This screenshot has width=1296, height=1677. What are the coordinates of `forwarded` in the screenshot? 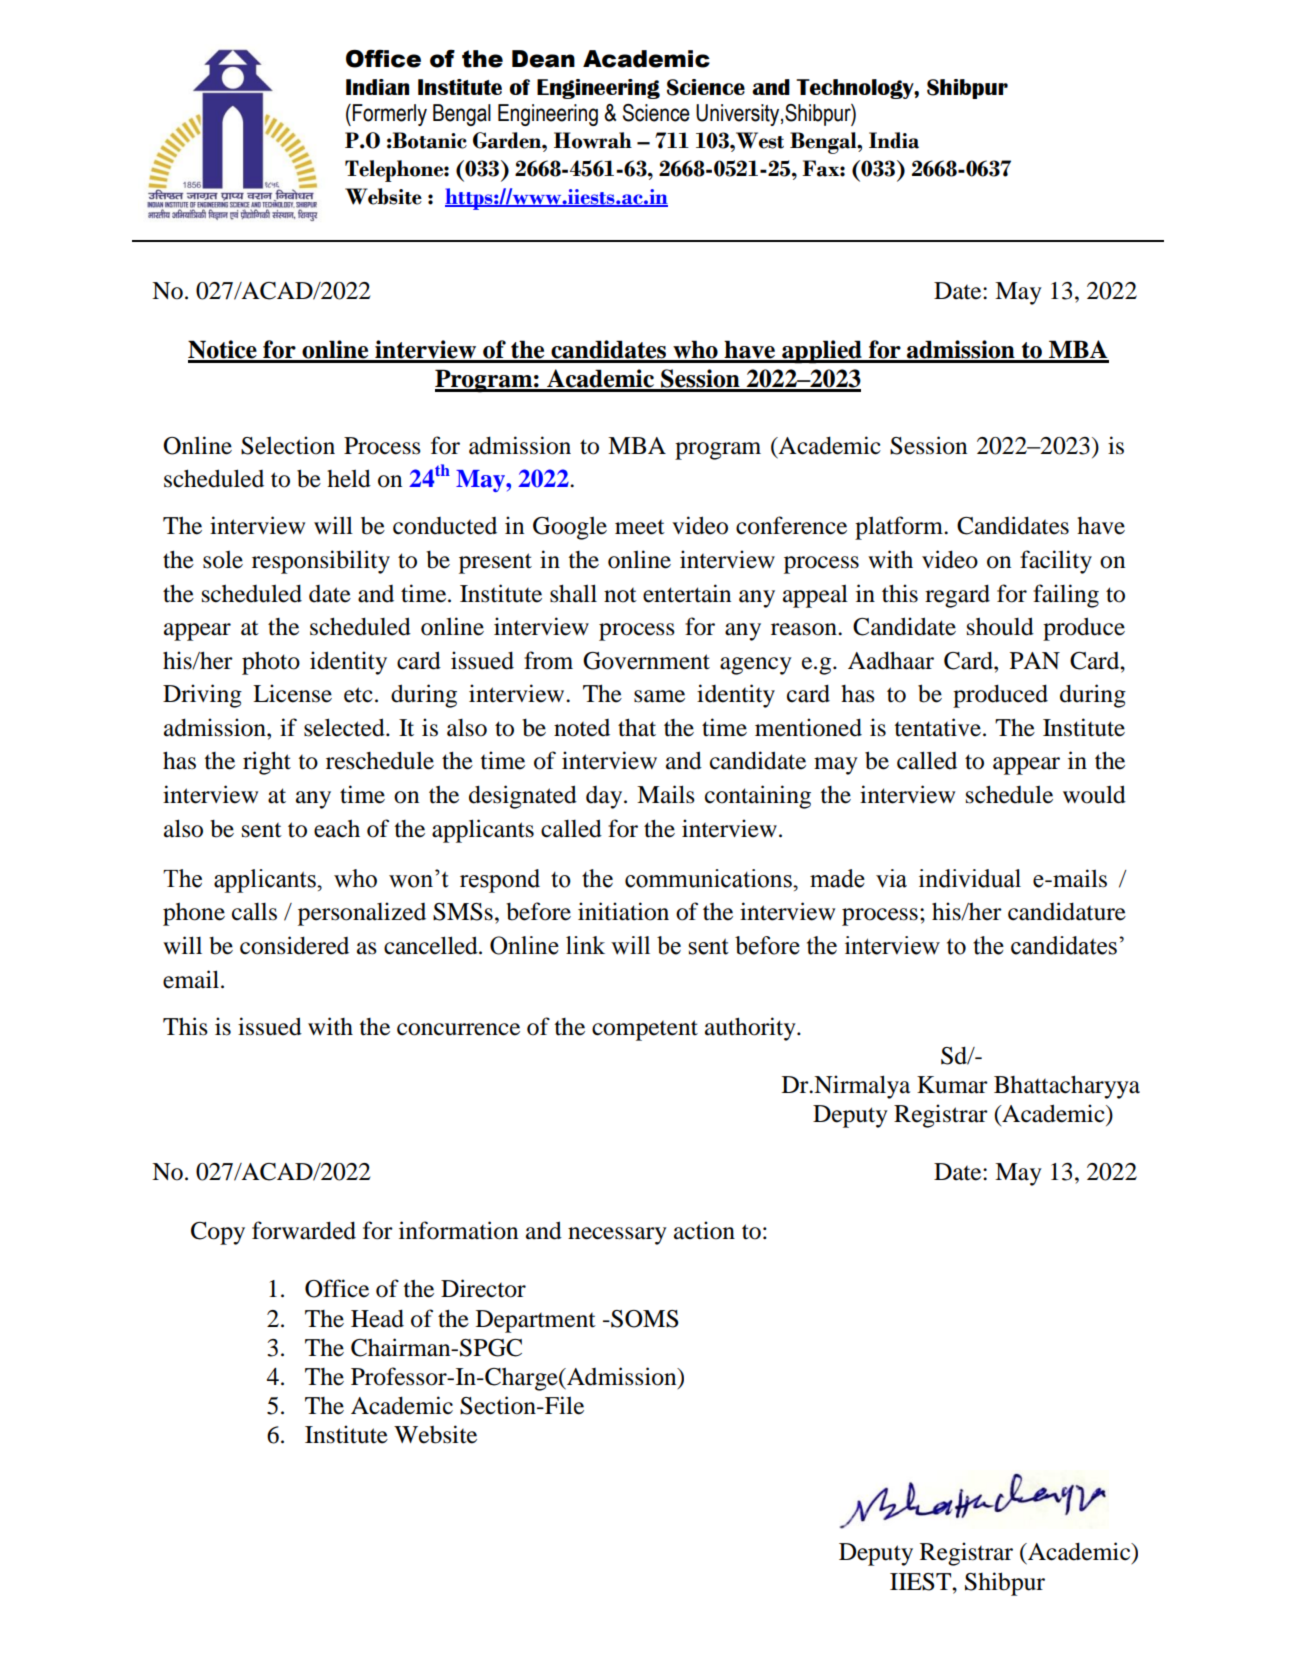 It's located at (304, 1230).
